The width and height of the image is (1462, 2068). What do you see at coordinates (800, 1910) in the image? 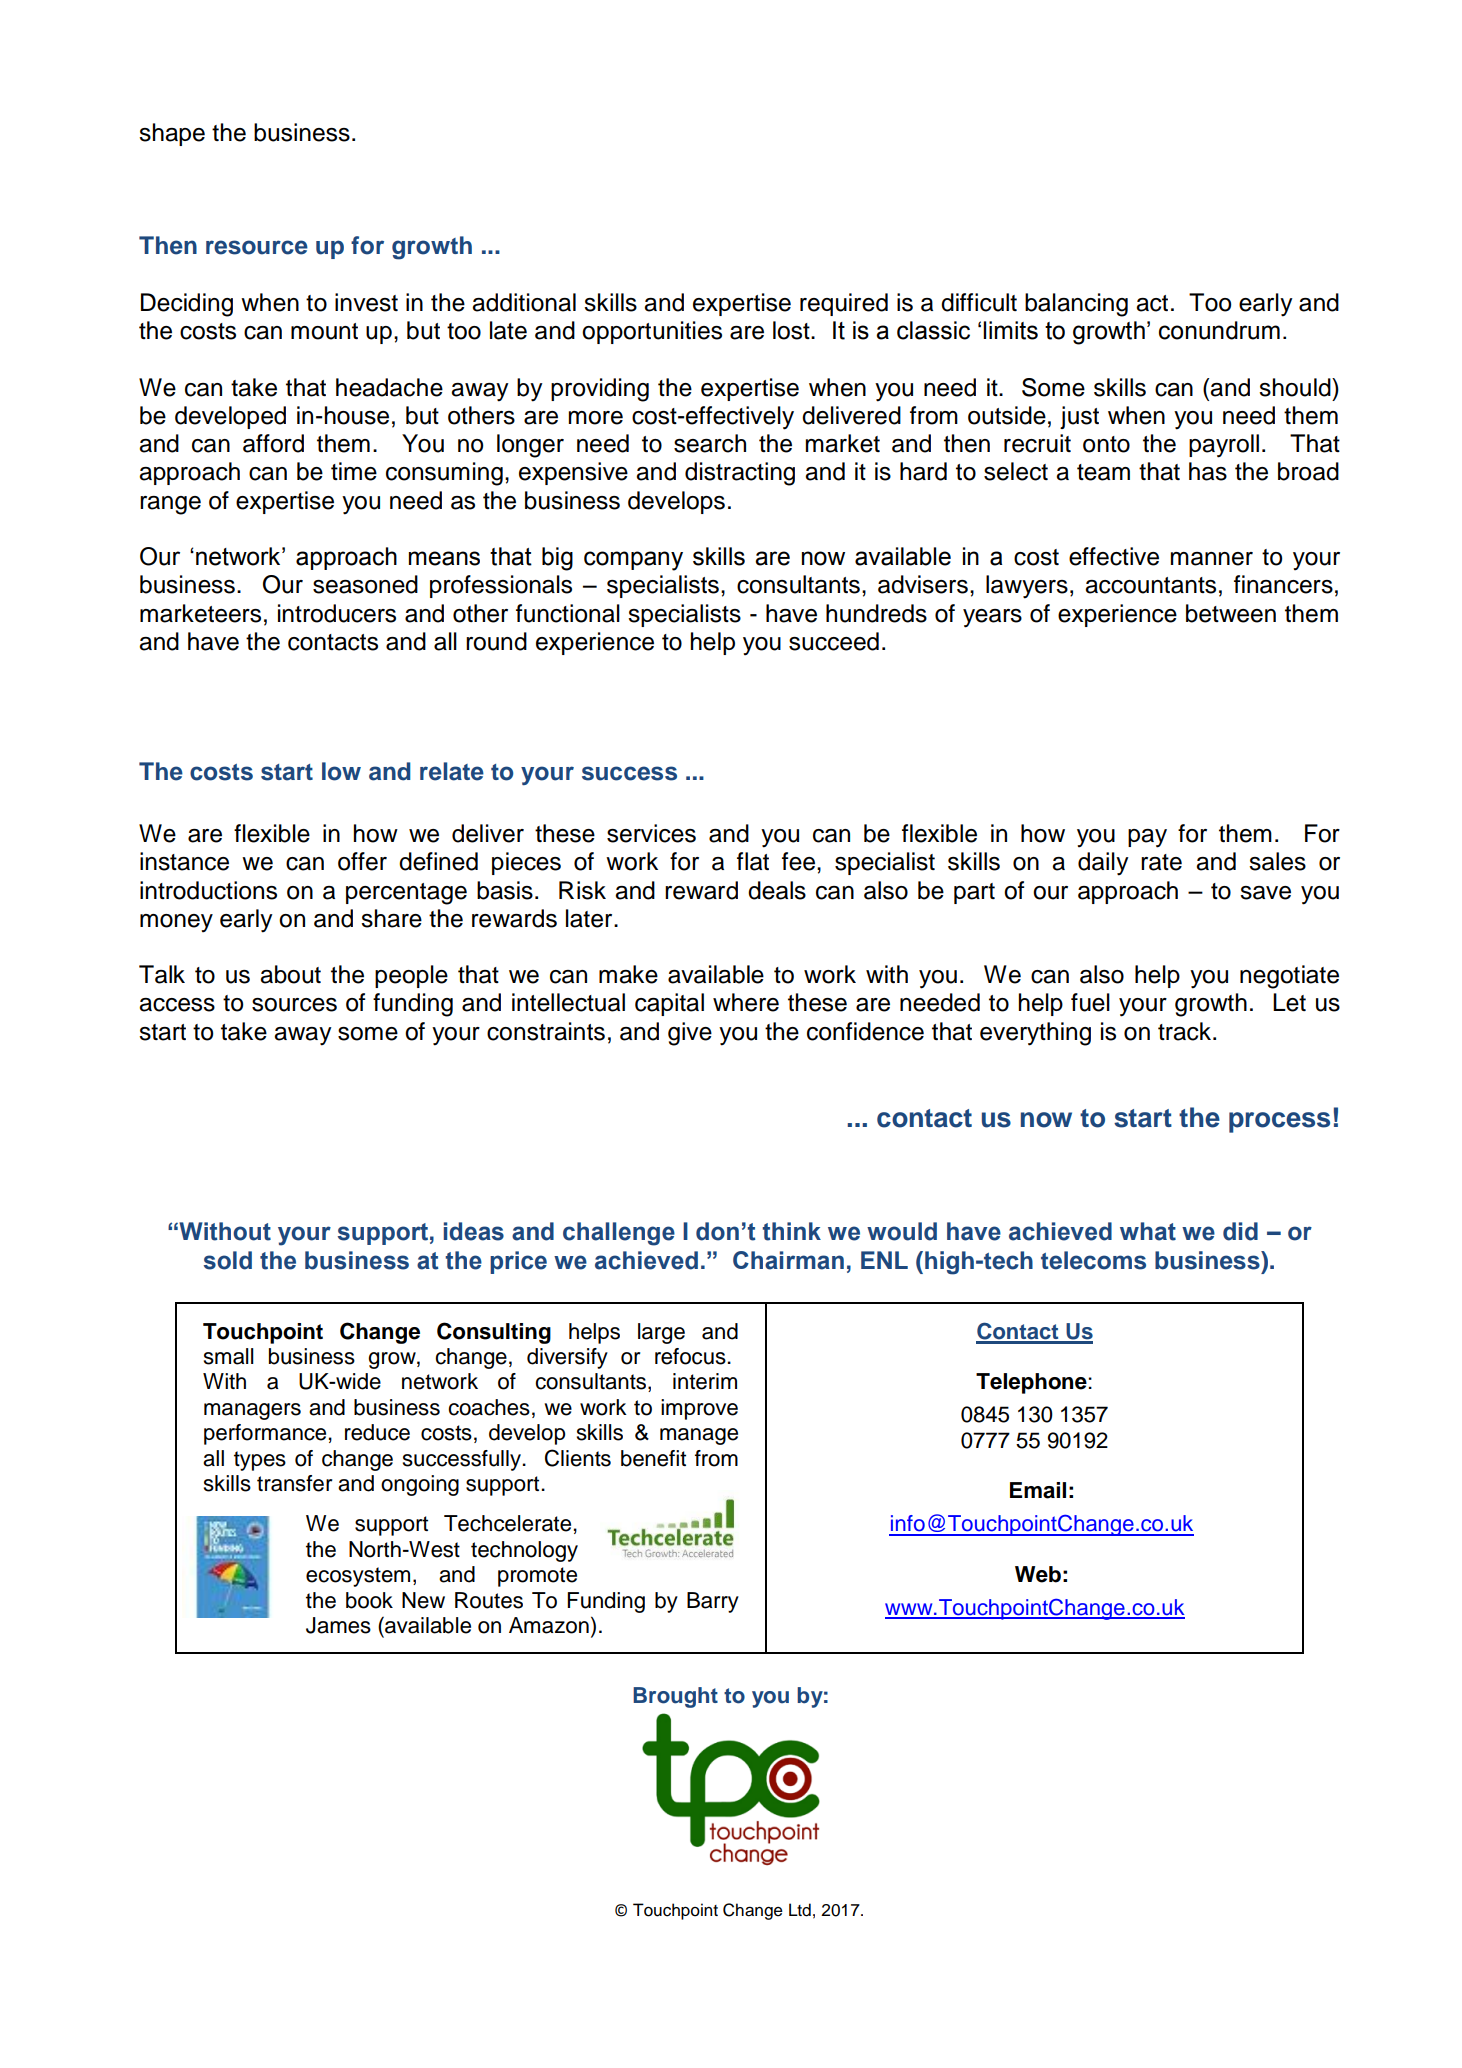
I see `Ltd` at bounding box center [800, 1910].
